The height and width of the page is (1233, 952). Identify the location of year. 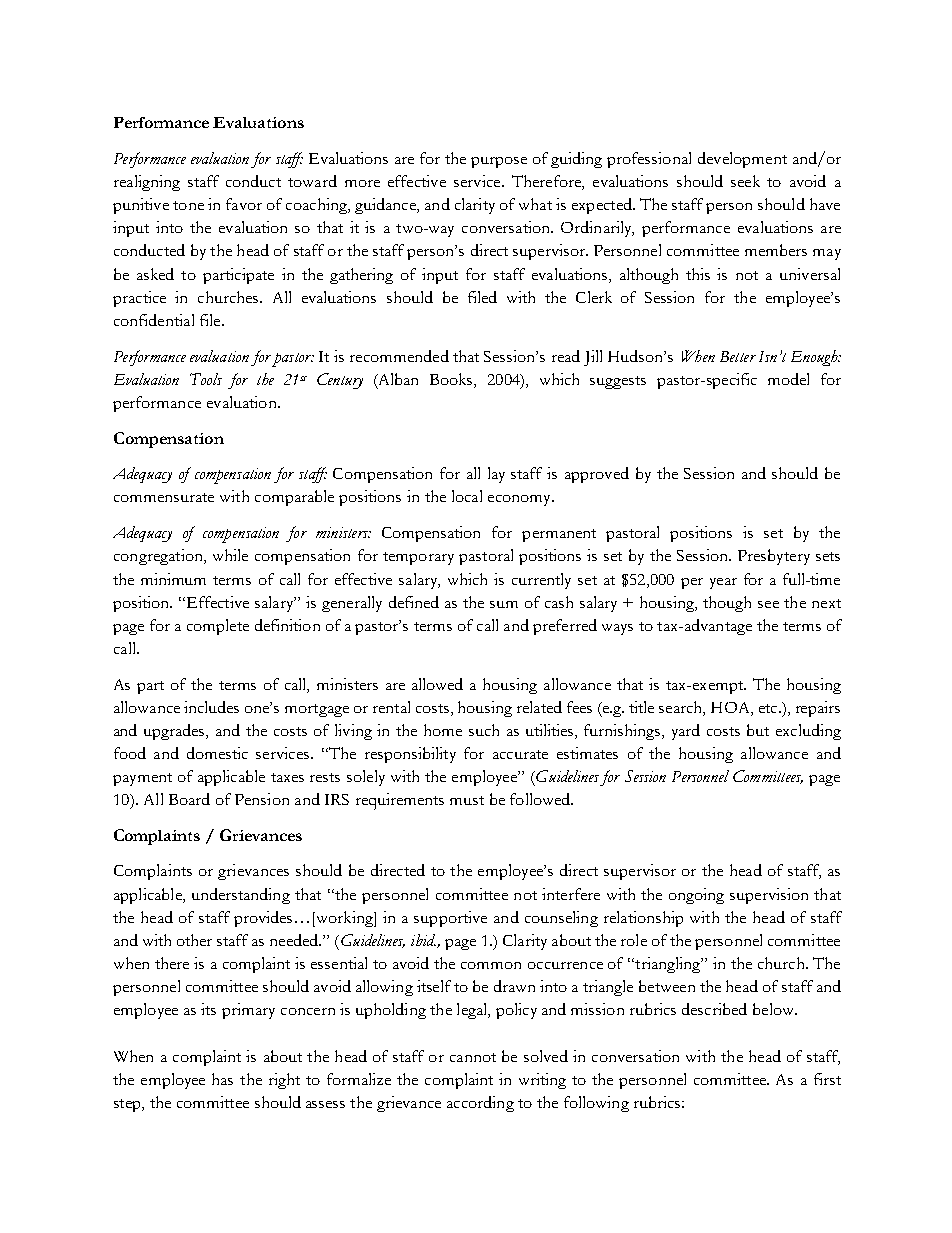
(723, 583).
